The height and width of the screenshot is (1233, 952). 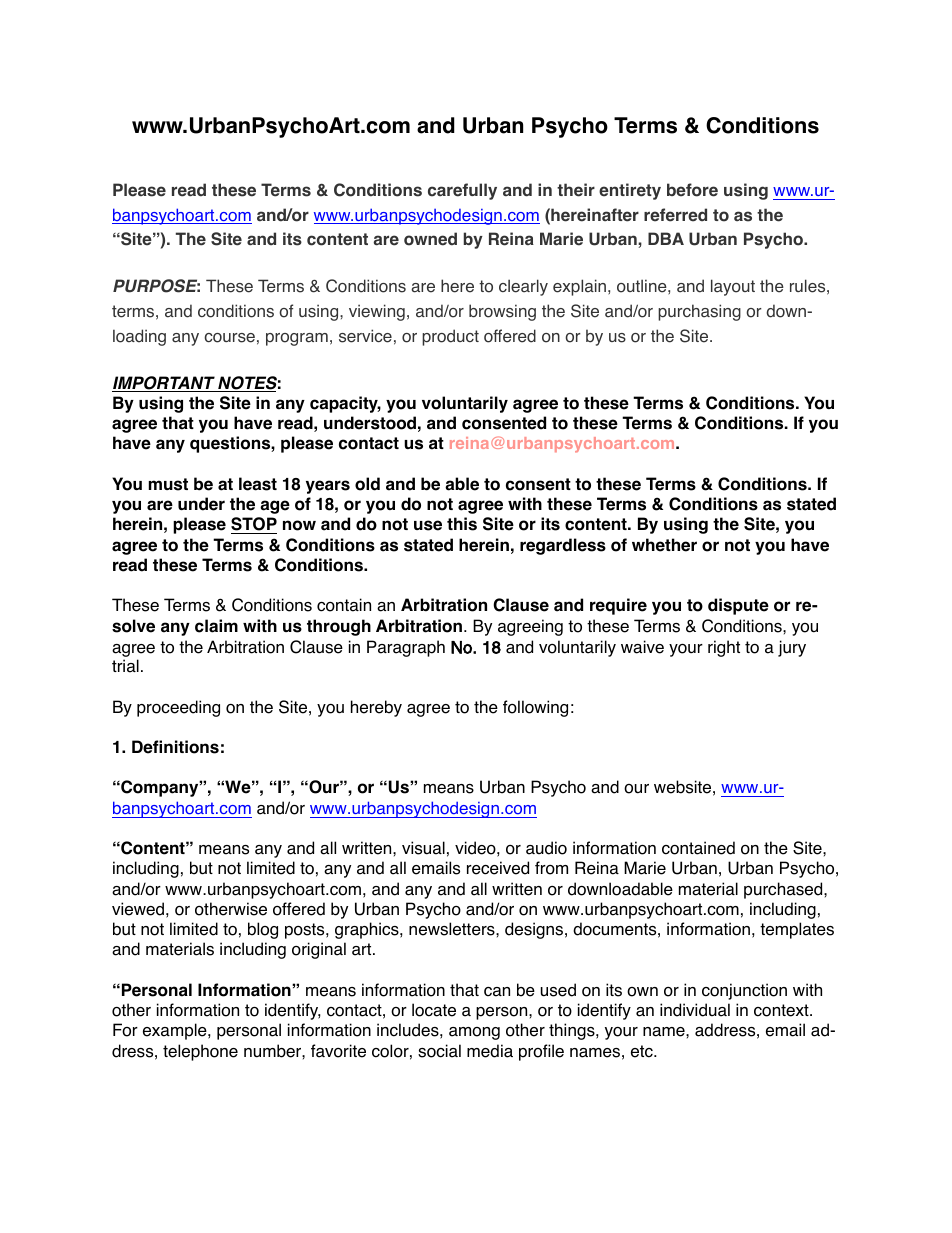 What do you see at coordinates (462, 191) in the screenshot?
I see `carefully` at bounding box center [462, 191].
